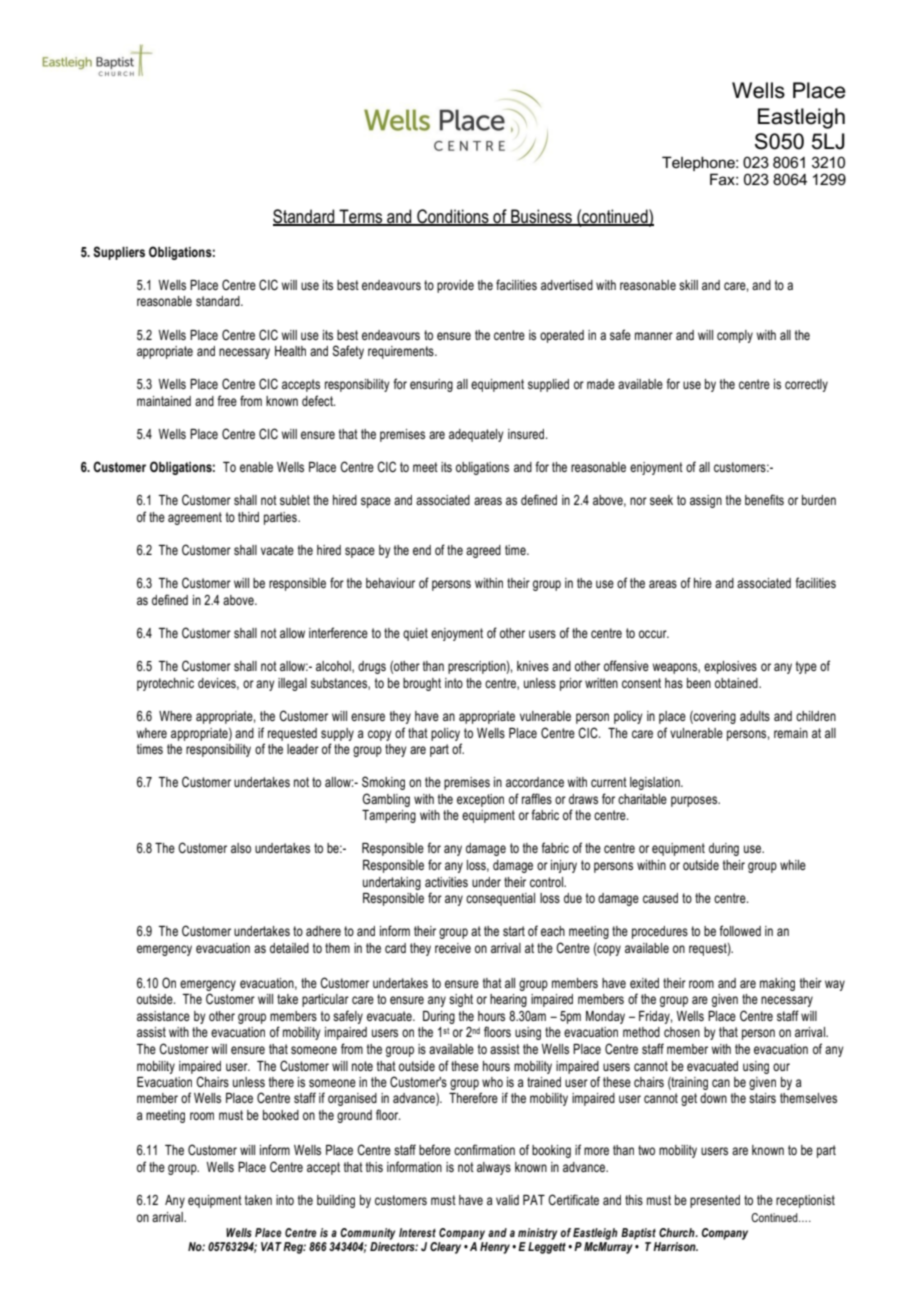 Image resolution: width=924 pixels, height=1308 pixels. I want to click on Suppliers, so click(119, 253).
